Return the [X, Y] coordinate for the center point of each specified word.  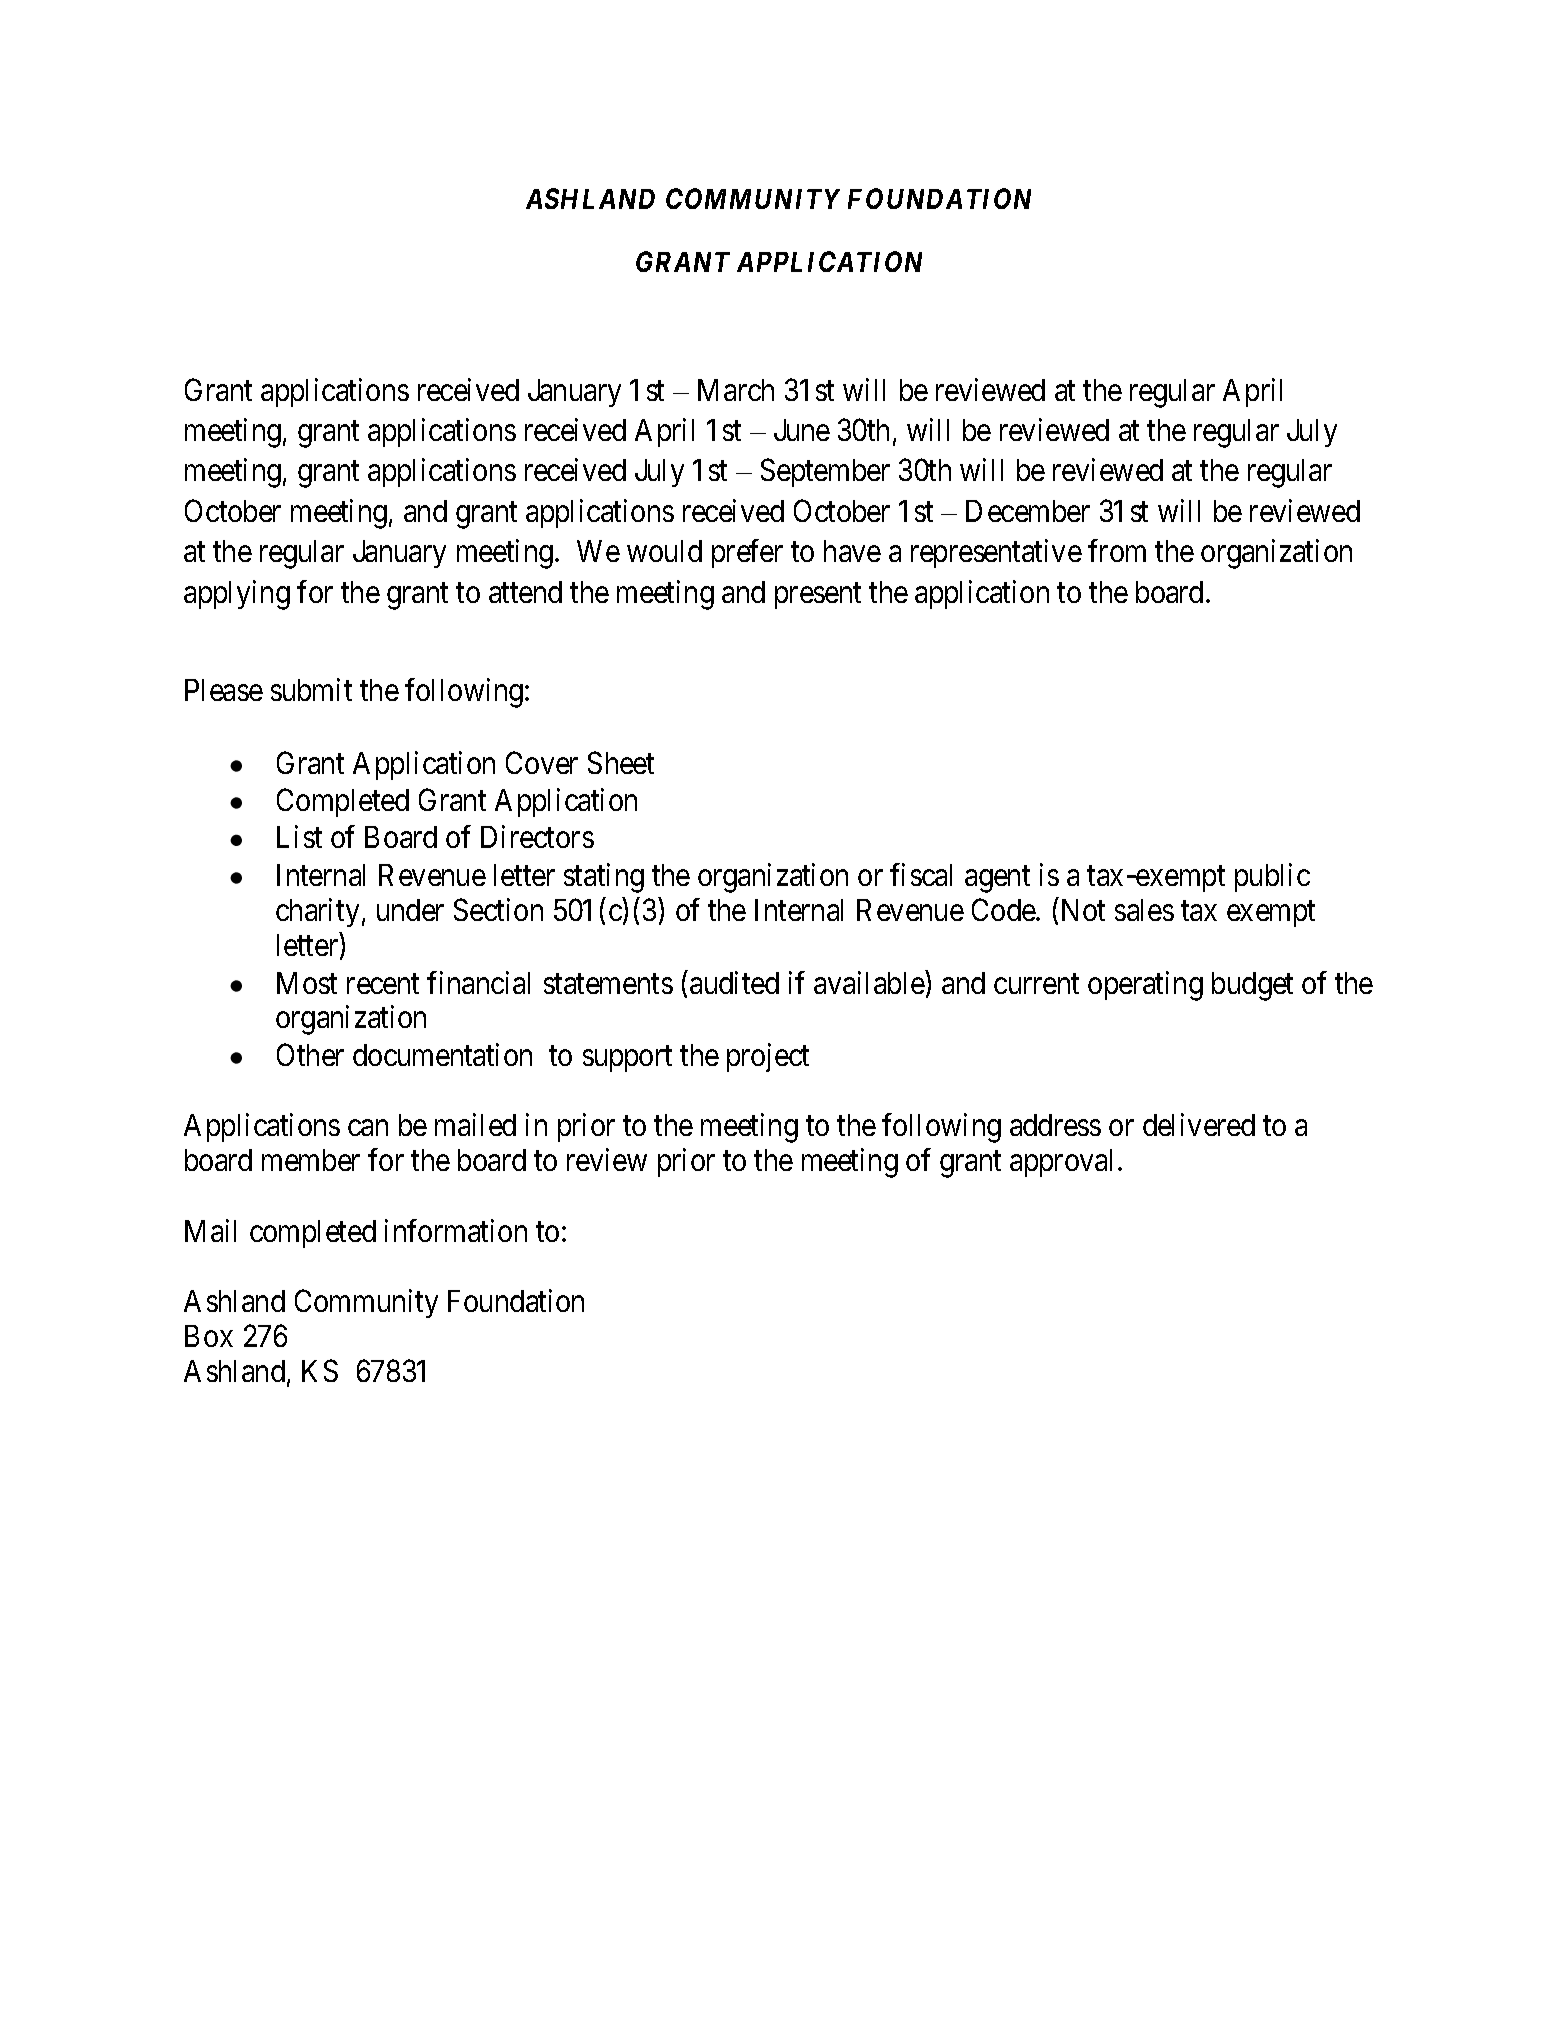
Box [209, 1336]
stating [604, 878]
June [802, 430]
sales [1144, 910]
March [736, 390]
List [299, 836]
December [1028, 511]
